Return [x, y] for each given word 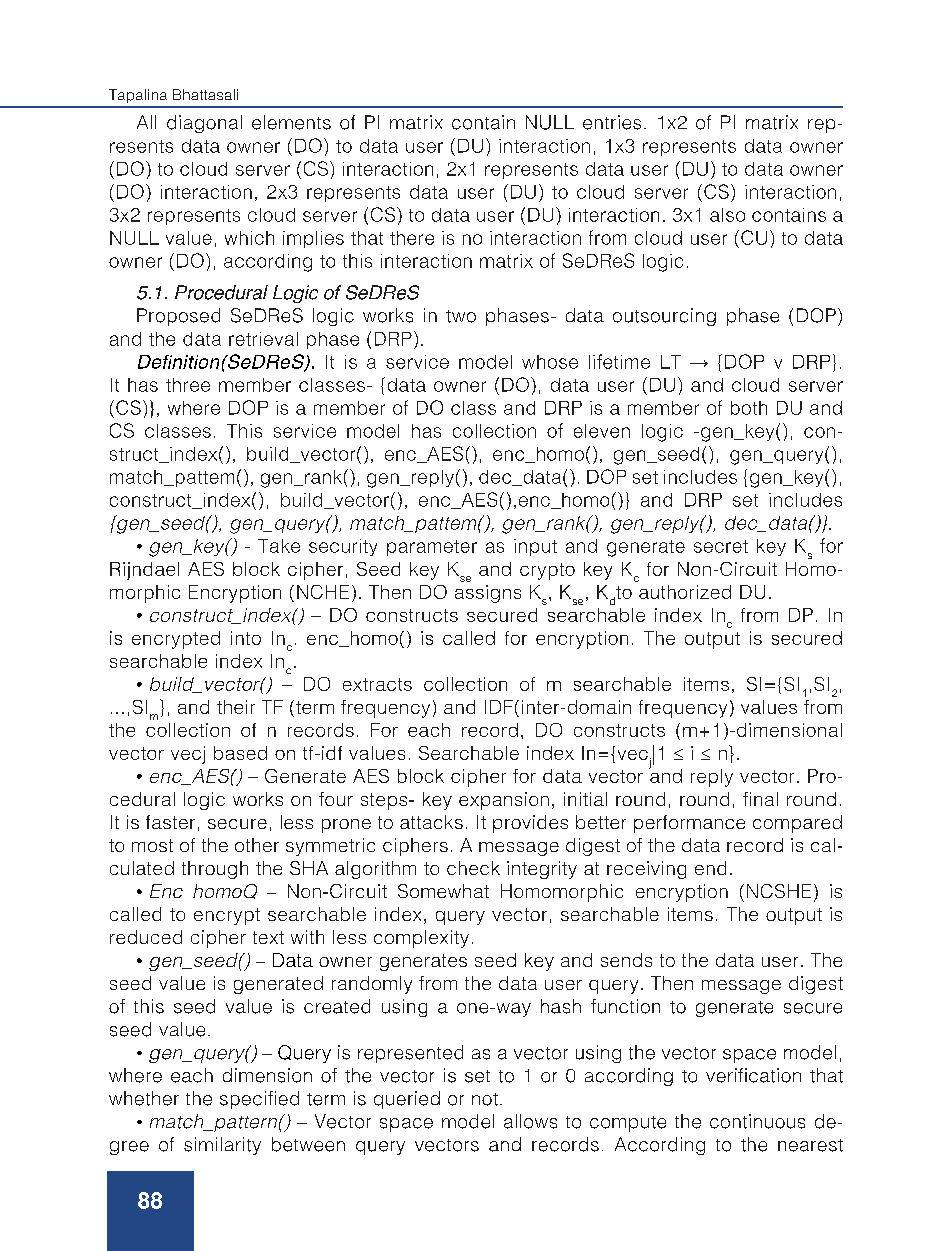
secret [721, 546]
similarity [222, 1146]
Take [279, 546]
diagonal [204, 124]
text [268, 937]
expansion [504, 801]
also [727, 215]
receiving [646, 870]
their [236, 707]
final [760, 799]
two [461, 316]
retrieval [263, 339]
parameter [432, 548]
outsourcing [664, 317]
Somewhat [443, 891]
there [412, 238]
